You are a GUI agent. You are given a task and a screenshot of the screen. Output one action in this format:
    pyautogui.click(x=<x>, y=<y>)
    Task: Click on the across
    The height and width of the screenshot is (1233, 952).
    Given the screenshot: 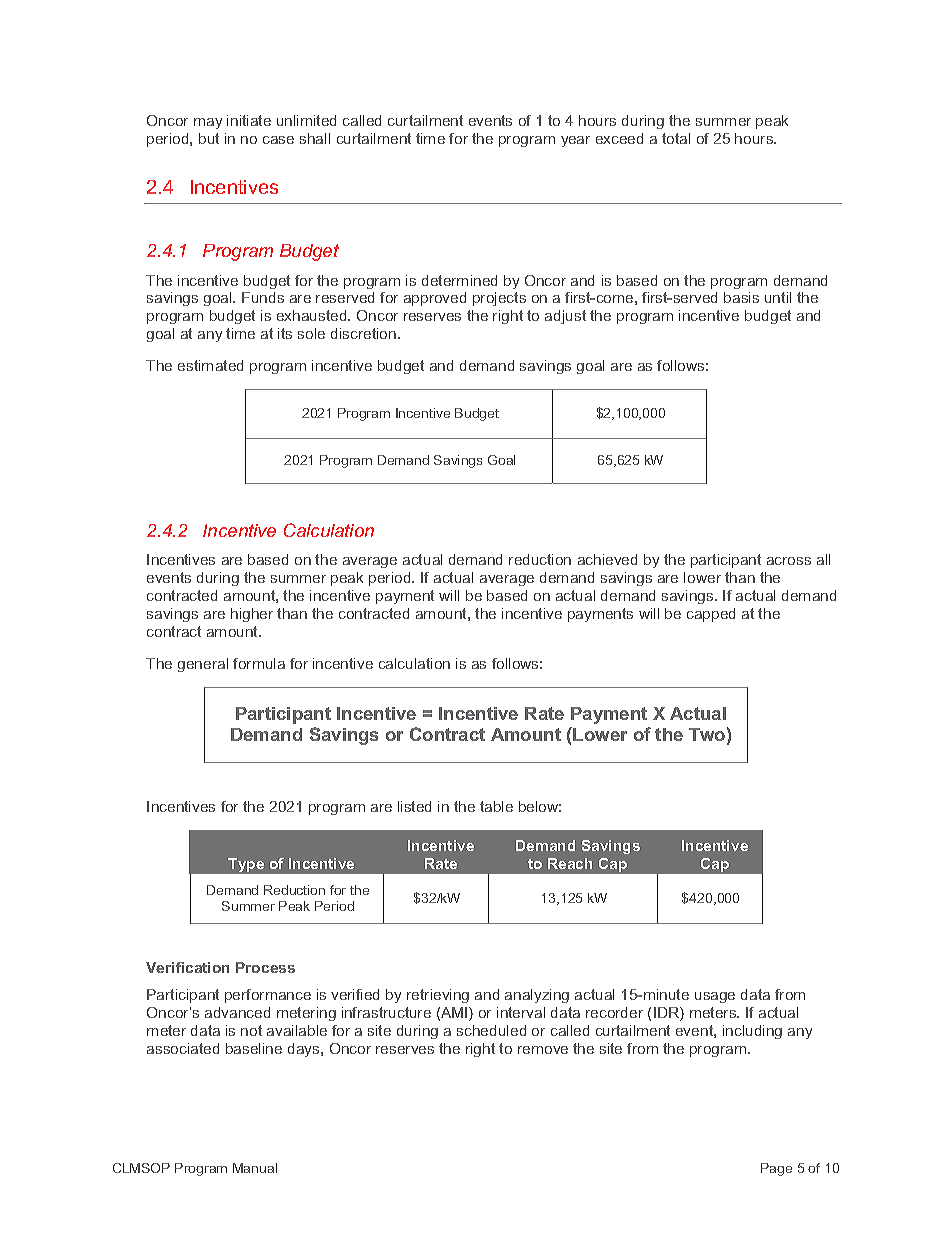 What is the action you would take?
    pyautogui.click(x=789, y=561)
